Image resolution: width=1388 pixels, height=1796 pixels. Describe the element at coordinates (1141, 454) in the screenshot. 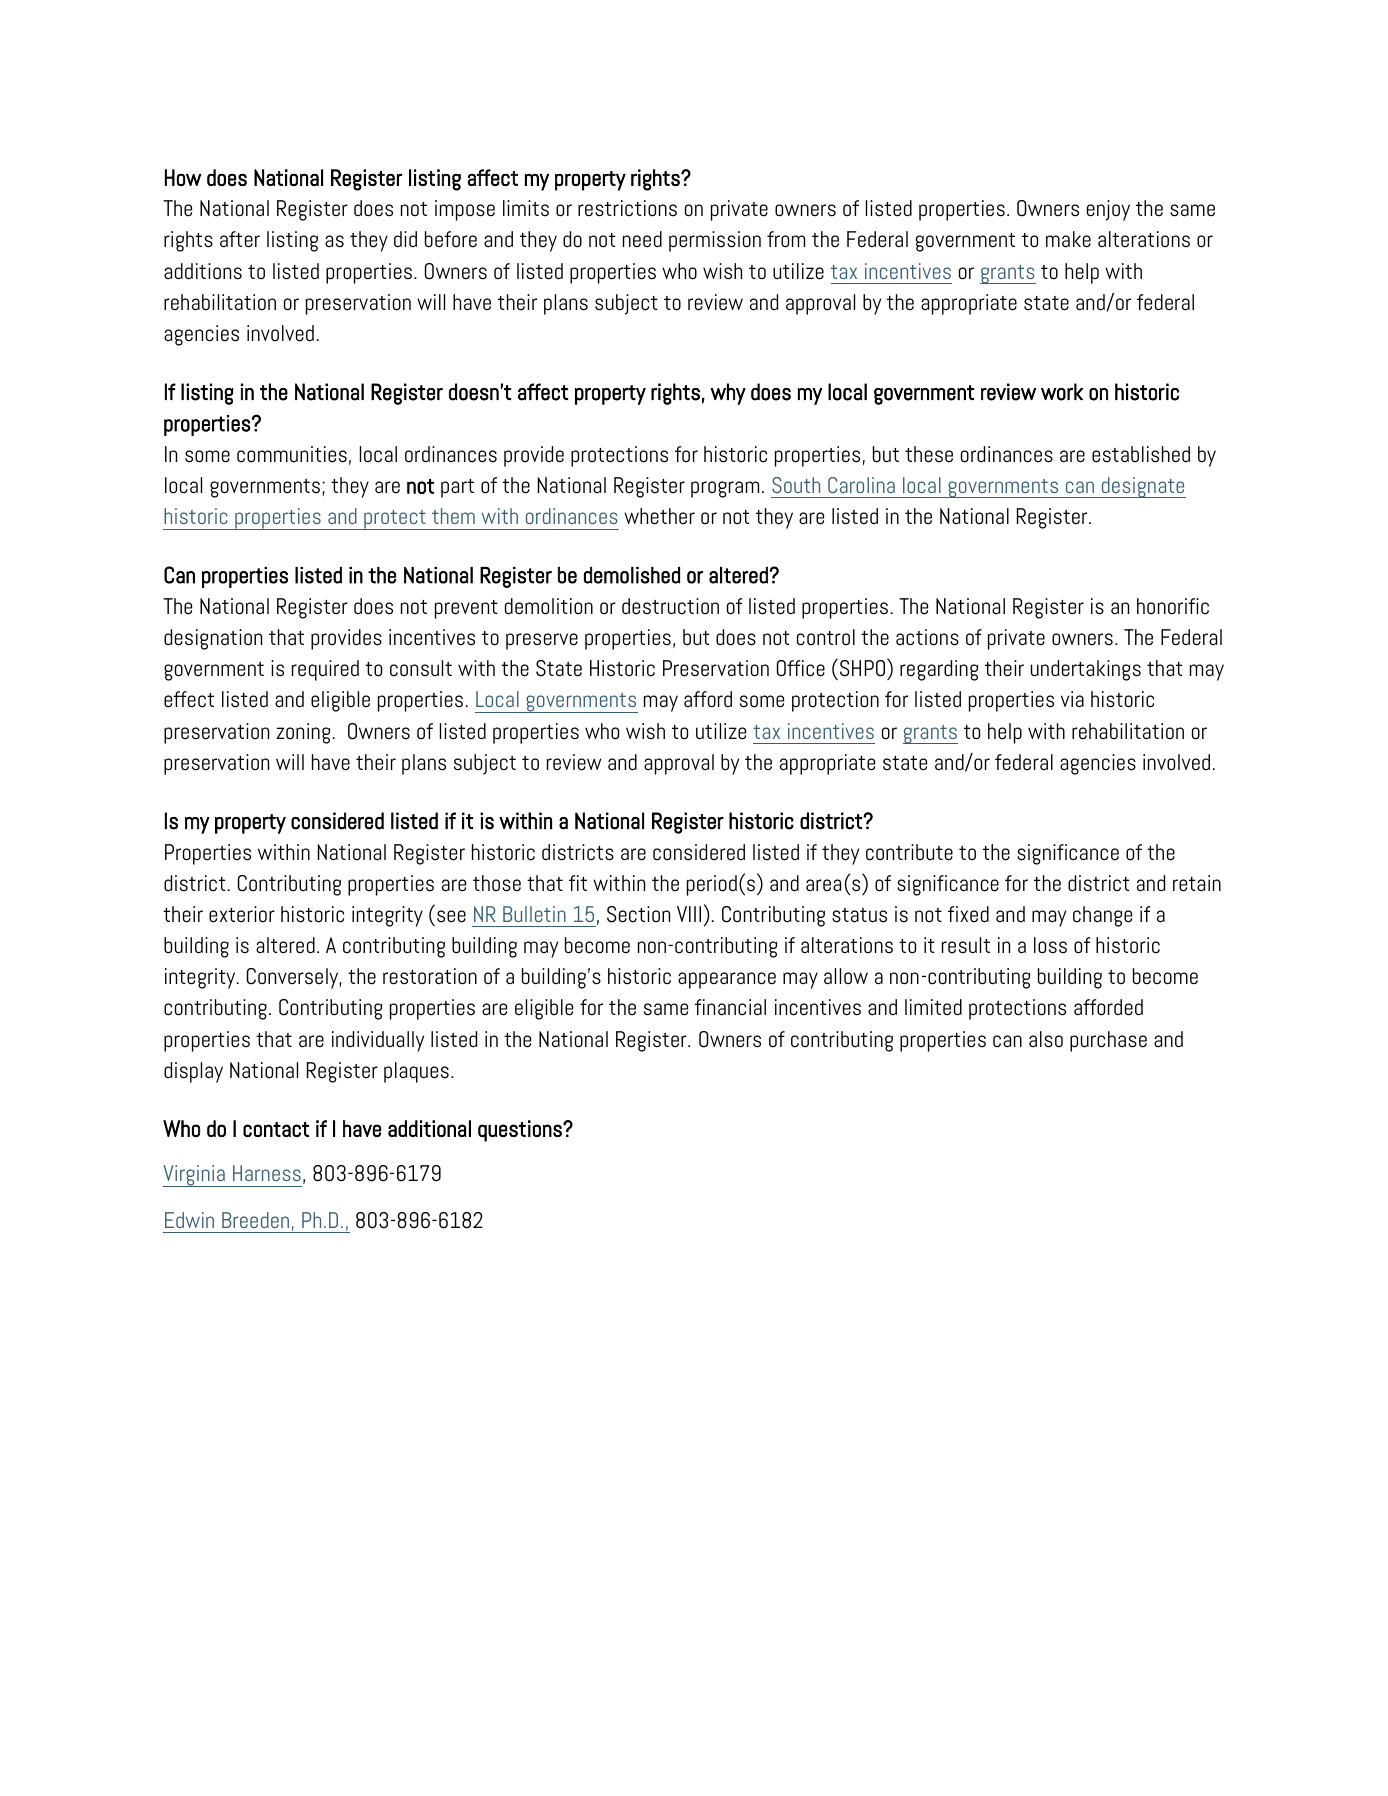

I see `established` at that location.
